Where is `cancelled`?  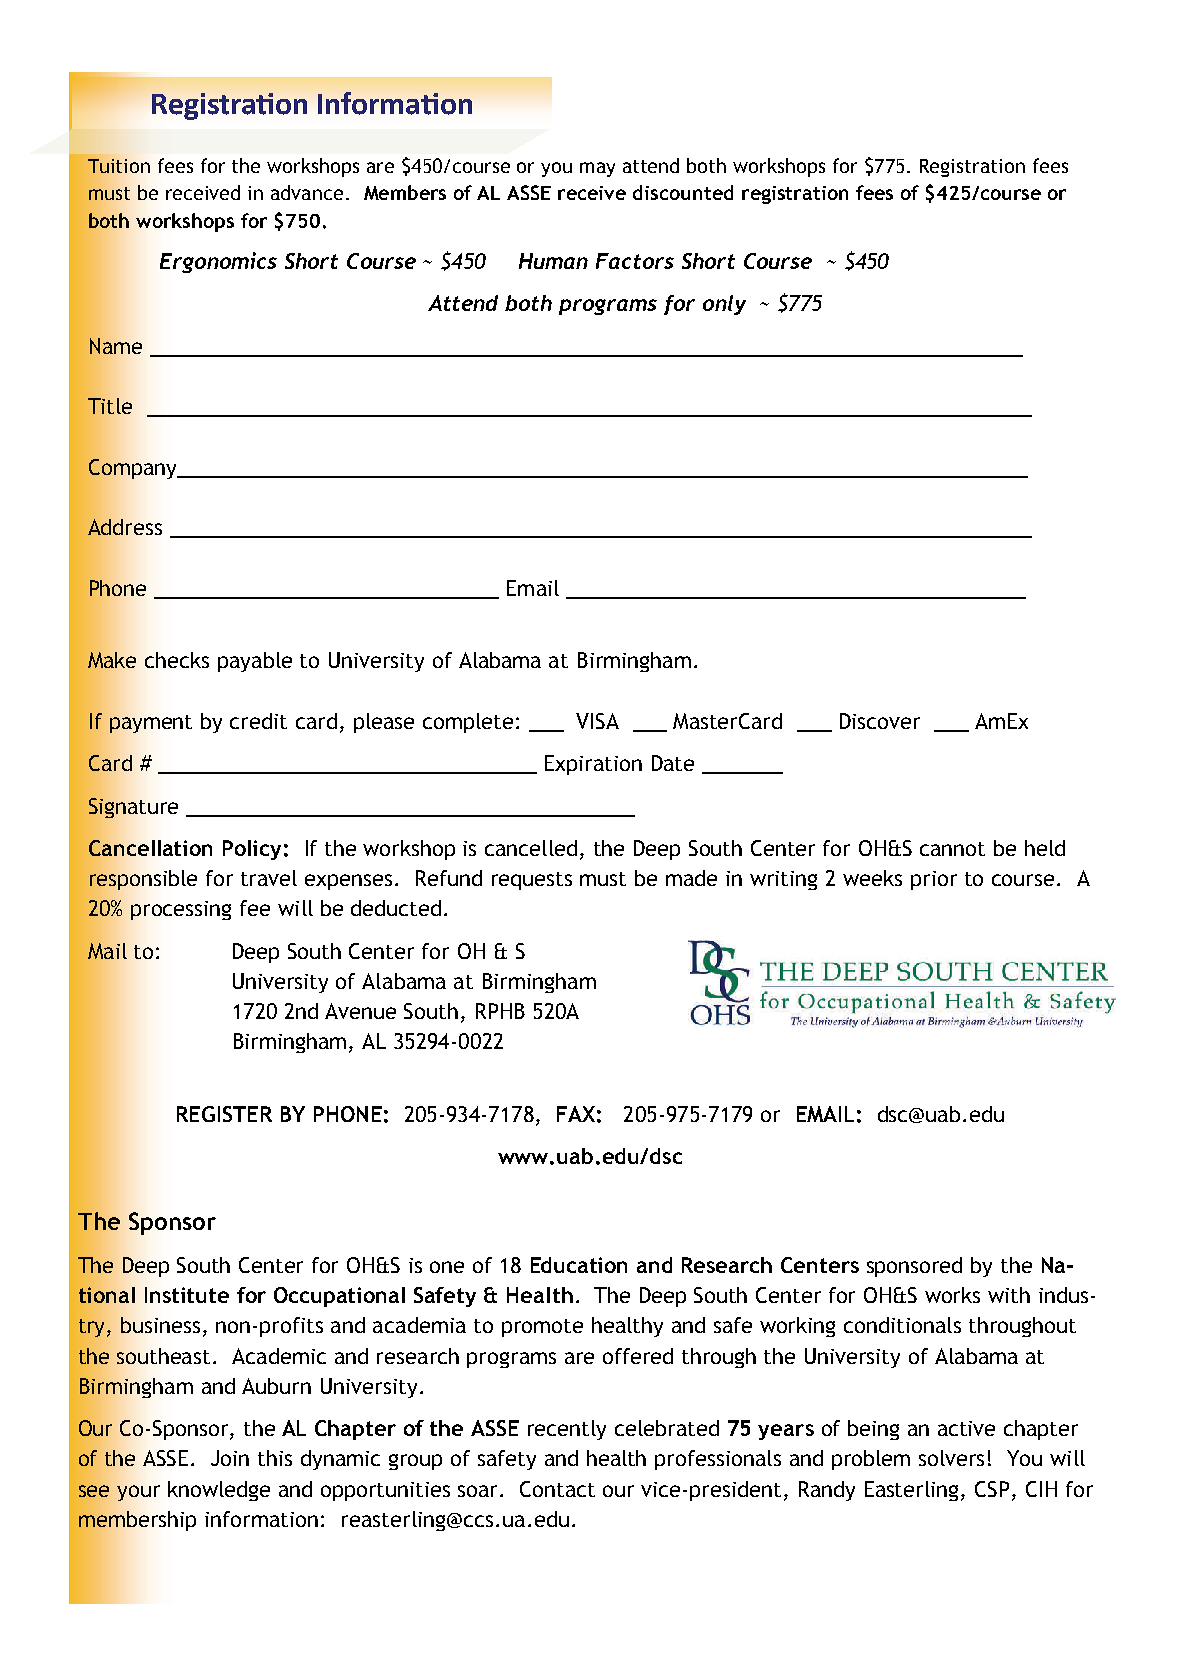 cancelled is located at coordinates (531, 848).
